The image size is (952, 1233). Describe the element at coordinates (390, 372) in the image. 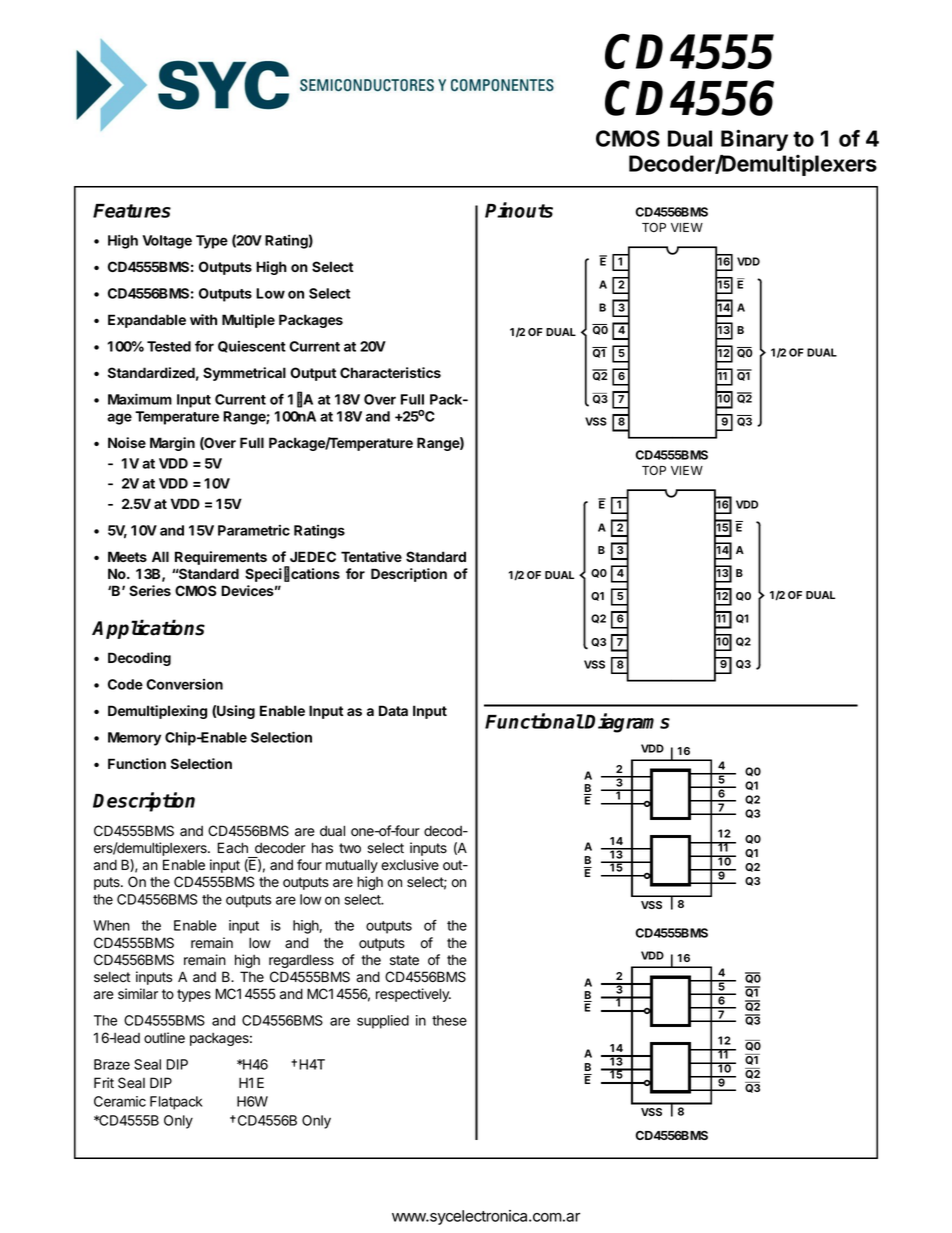

I see `Characteristics` at that location.
